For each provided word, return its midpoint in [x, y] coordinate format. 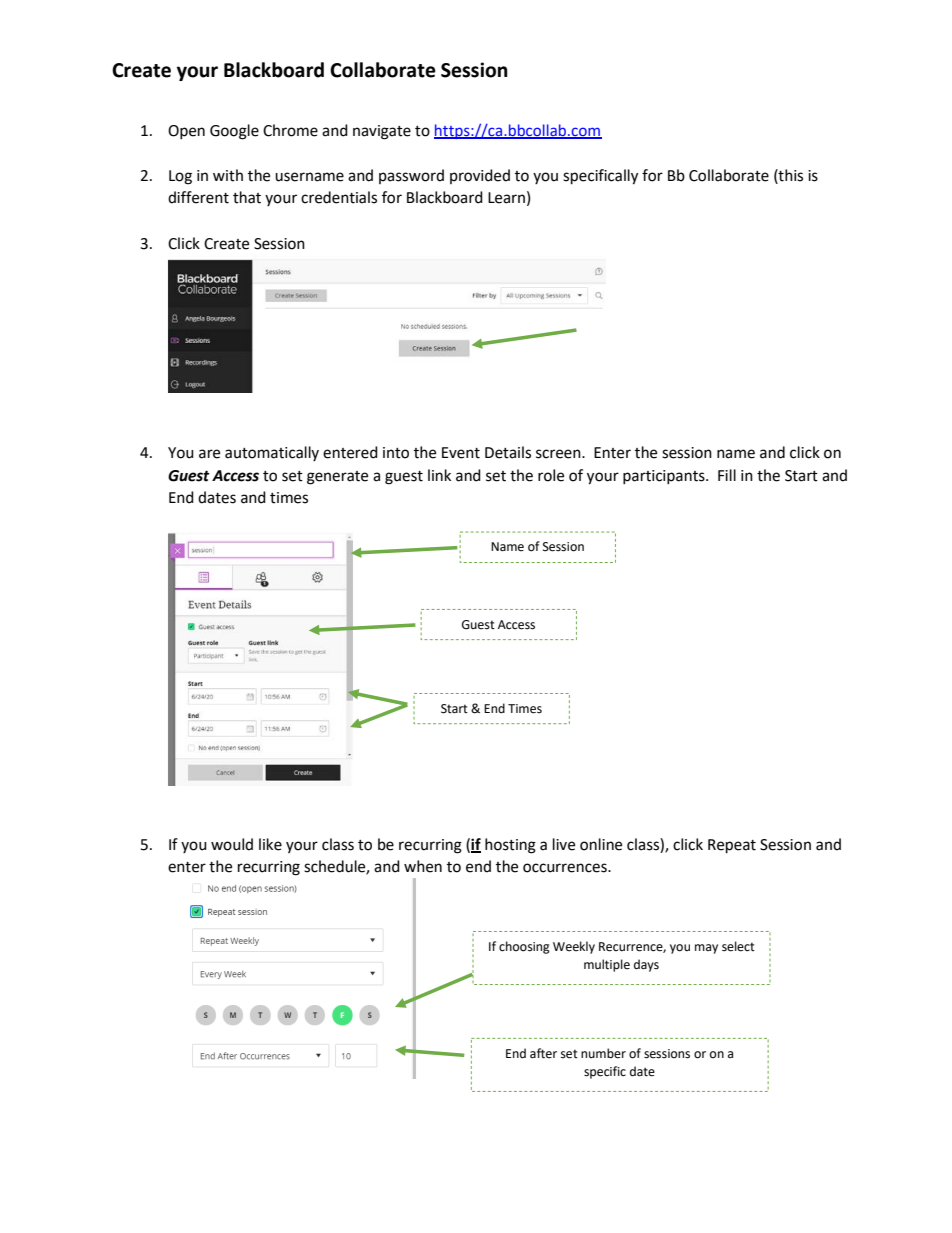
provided [480, 176]
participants [665, 477]
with [228, 175]
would [232, 844]
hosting [510, 846]
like [270, 844]
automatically [272, 453]
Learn [506, 198]
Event [461, 453]
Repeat [732, 846]
